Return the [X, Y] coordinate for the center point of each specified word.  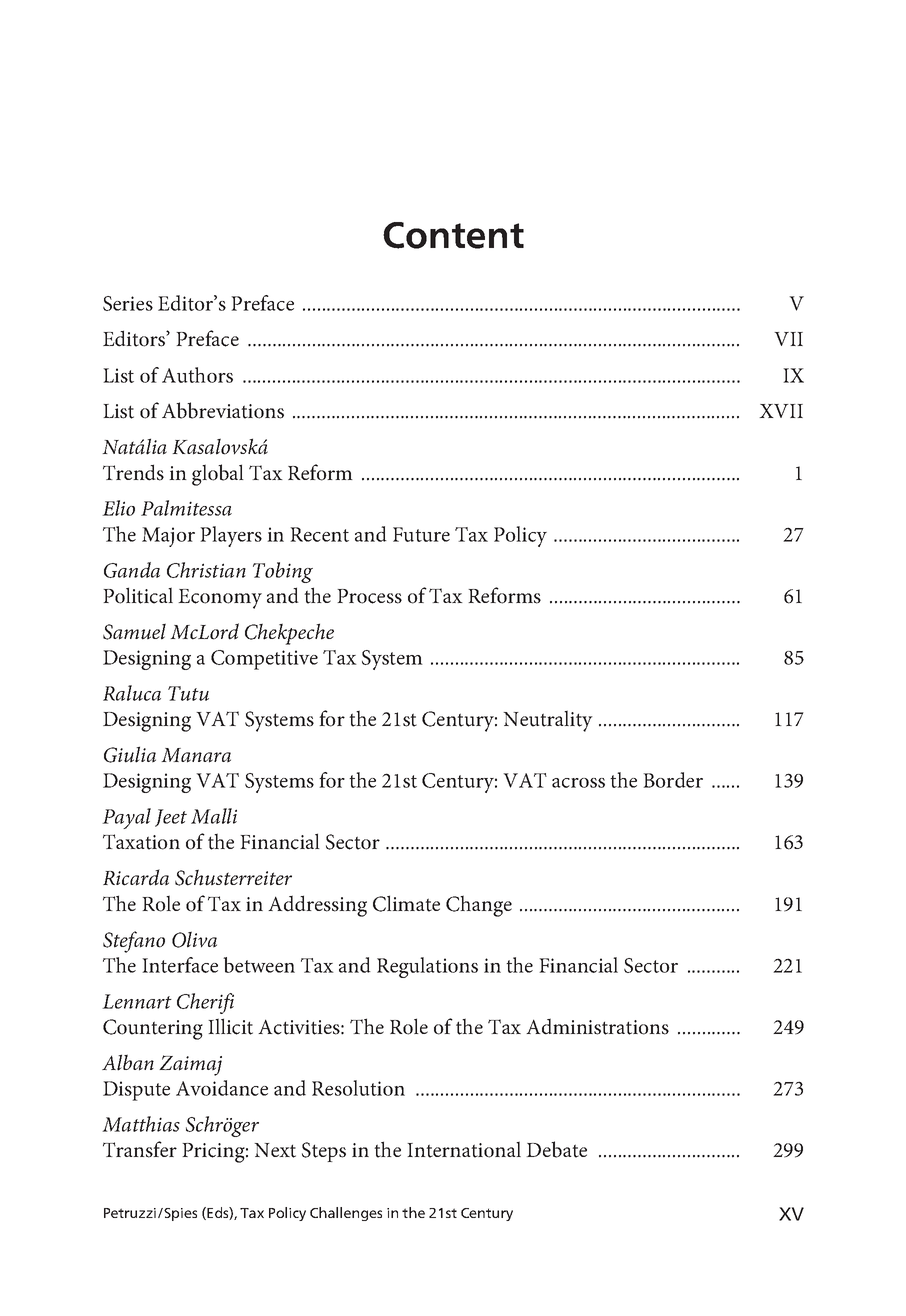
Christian [206, 570]
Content [453, 235]
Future [421, 534]
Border [673, 780]
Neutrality [548, 721]
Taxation [141, 842]
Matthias [141, 1124]
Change [479, 906]
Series [128, 303]
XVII [781, 411]
